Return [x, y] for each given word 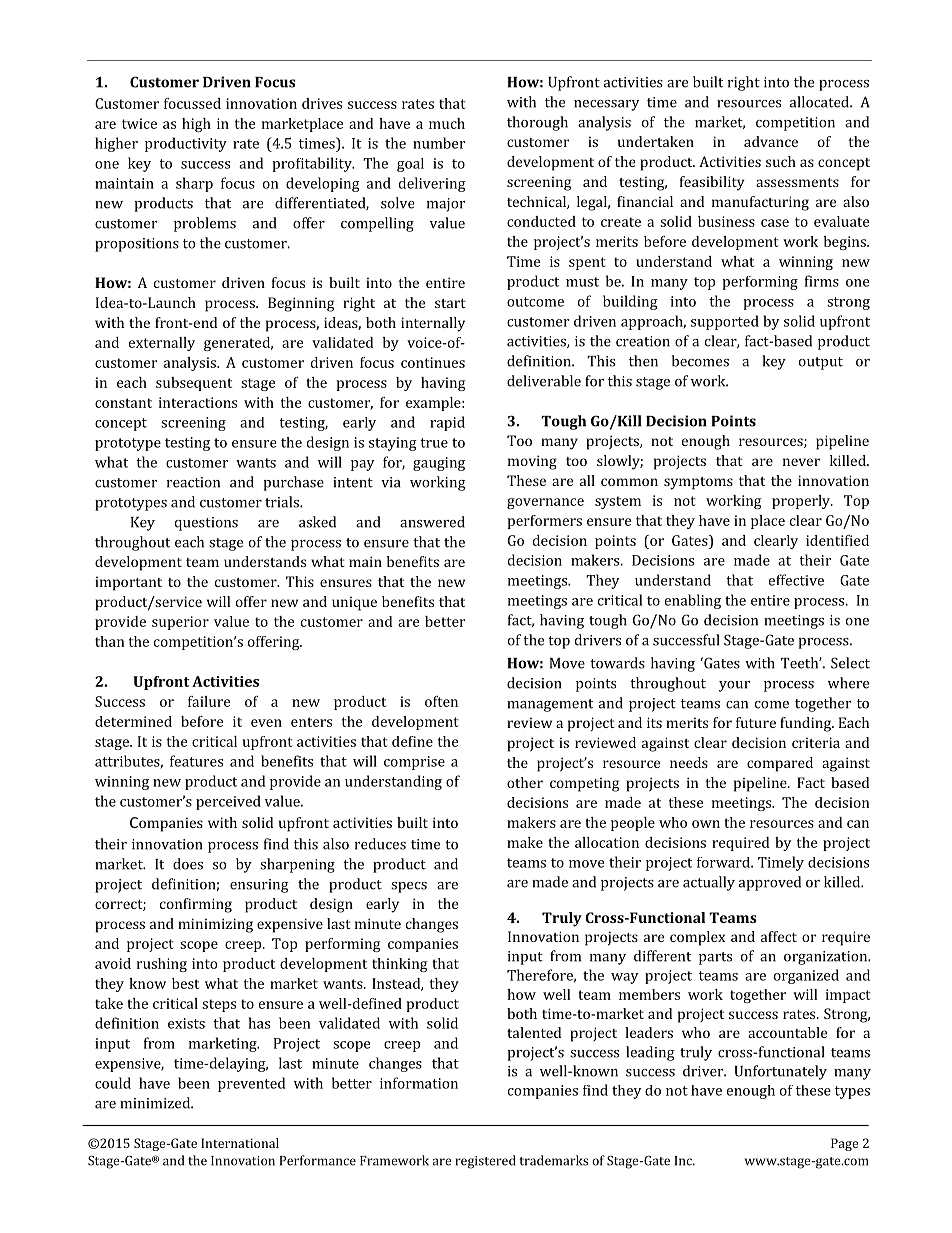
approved [770, 883]
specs [409, 887]
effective [796, 580]
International [240, 1143]
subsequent [194, 384]
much [447, 123]
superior [180, 623]
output [821, 363]
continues [433, 362]
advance [771, 141]
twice [139, 123]
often [441, 701]
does [188, 864]
